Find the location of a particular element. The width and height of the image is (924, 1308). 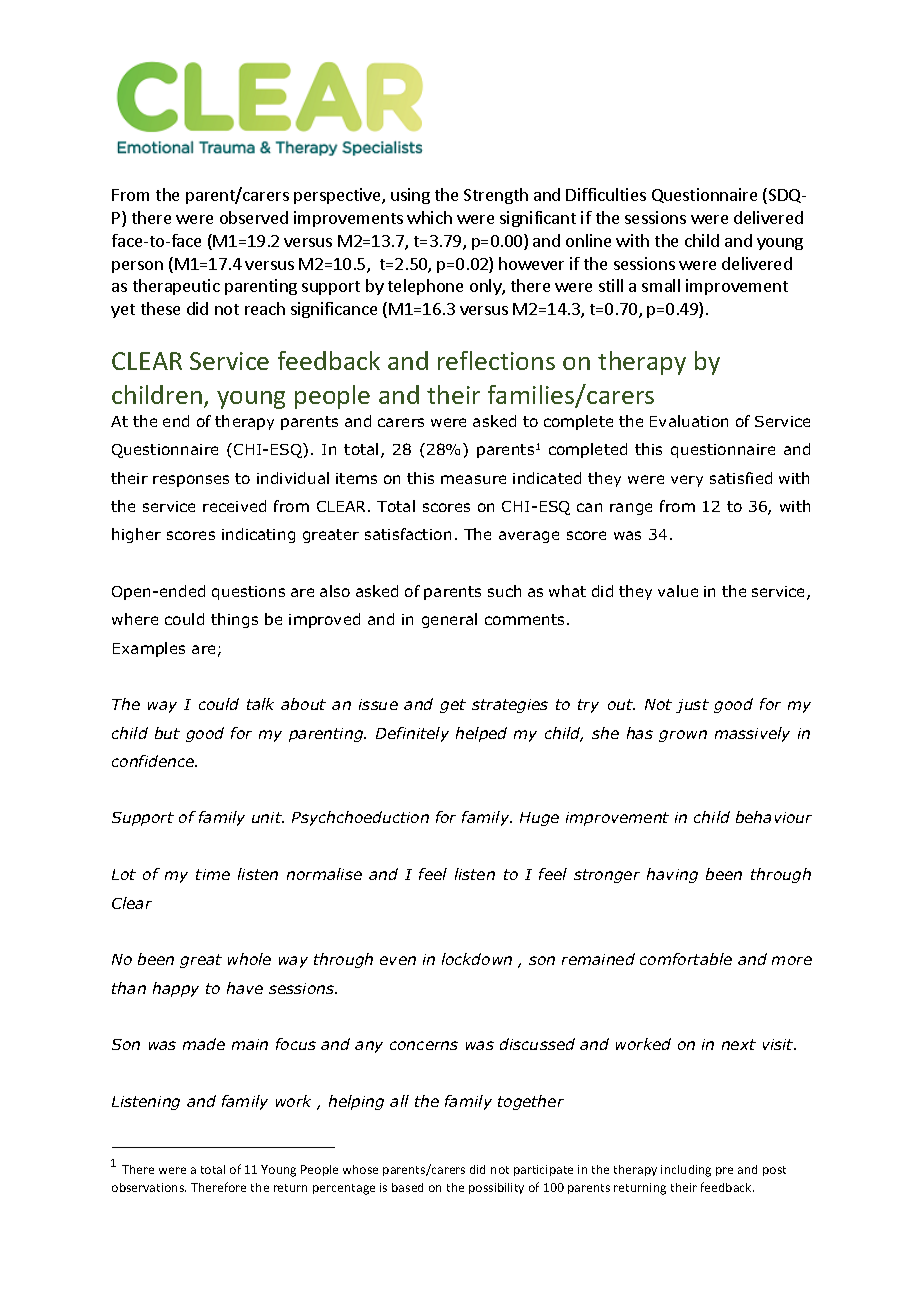

possibility is located at coordinates (496, 1188).
